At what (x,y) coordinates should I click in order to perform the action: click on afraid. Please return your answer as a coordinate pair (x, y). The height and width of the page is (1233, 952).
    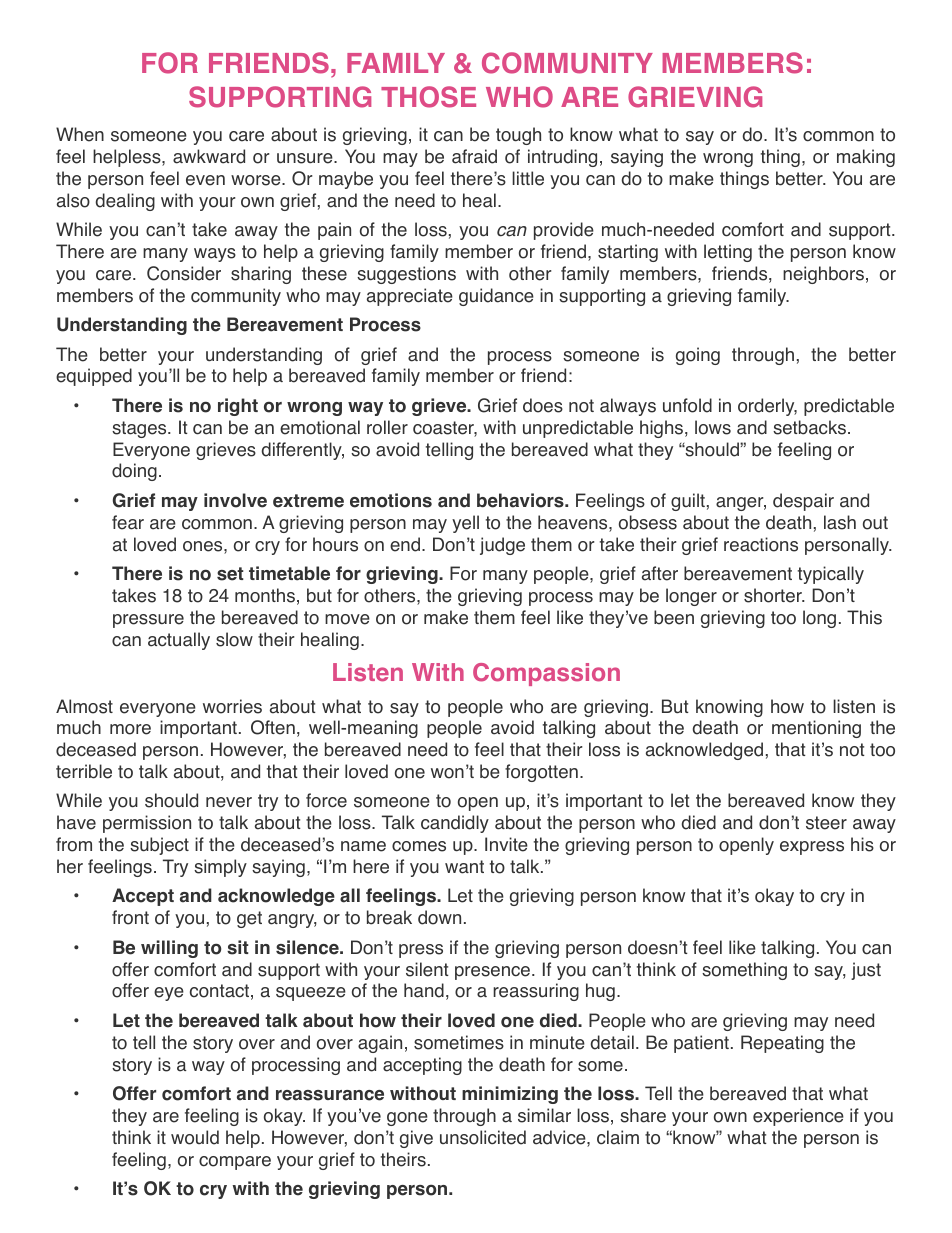
    Looking at the image, I should click on (474, 156).
